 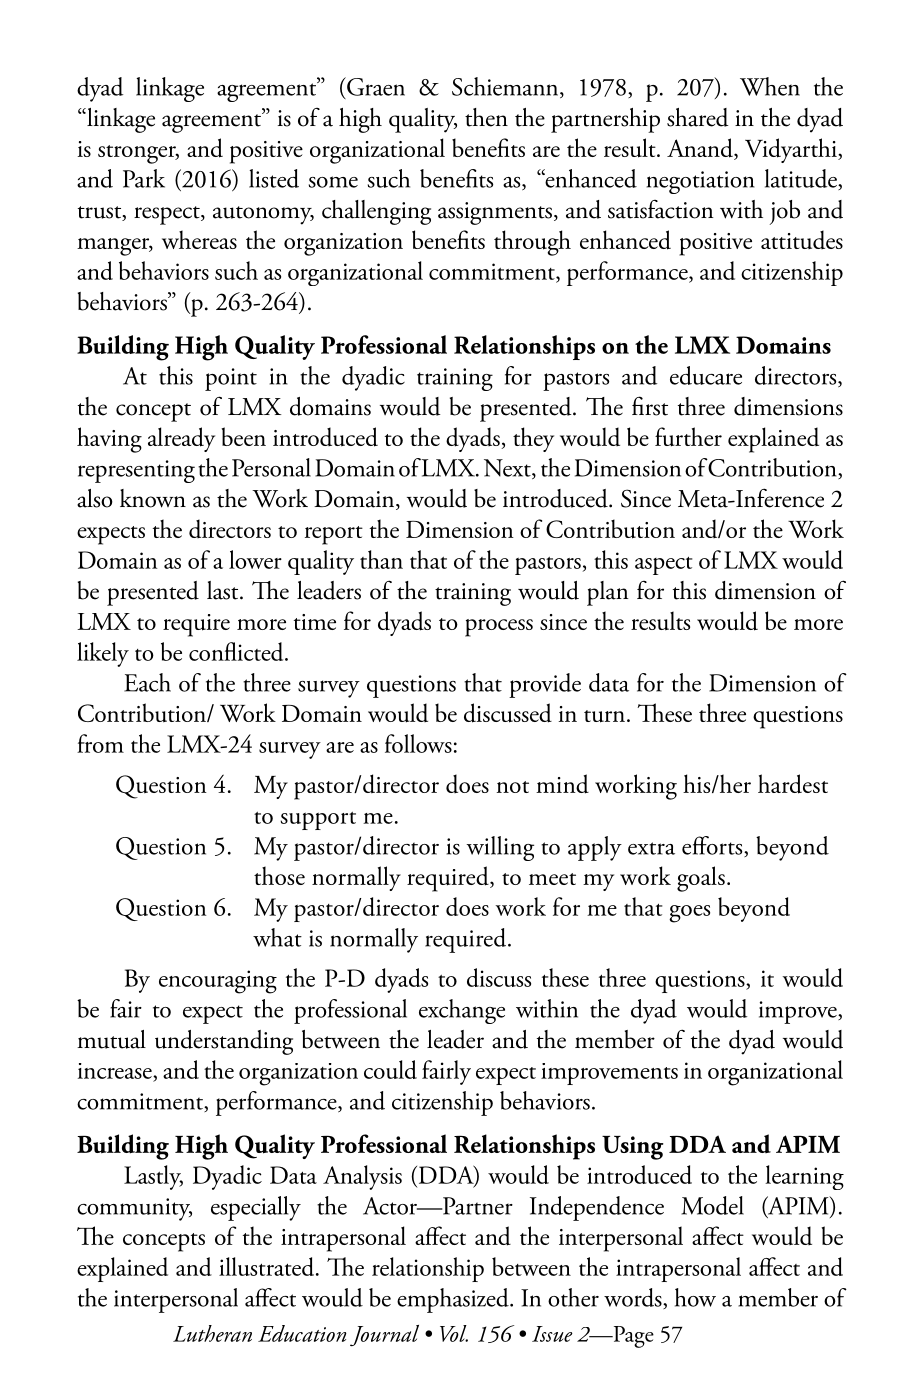 What do you see at coordinates (500, 848) in the document?
I see `willing` at bounding box center [500, 848].
